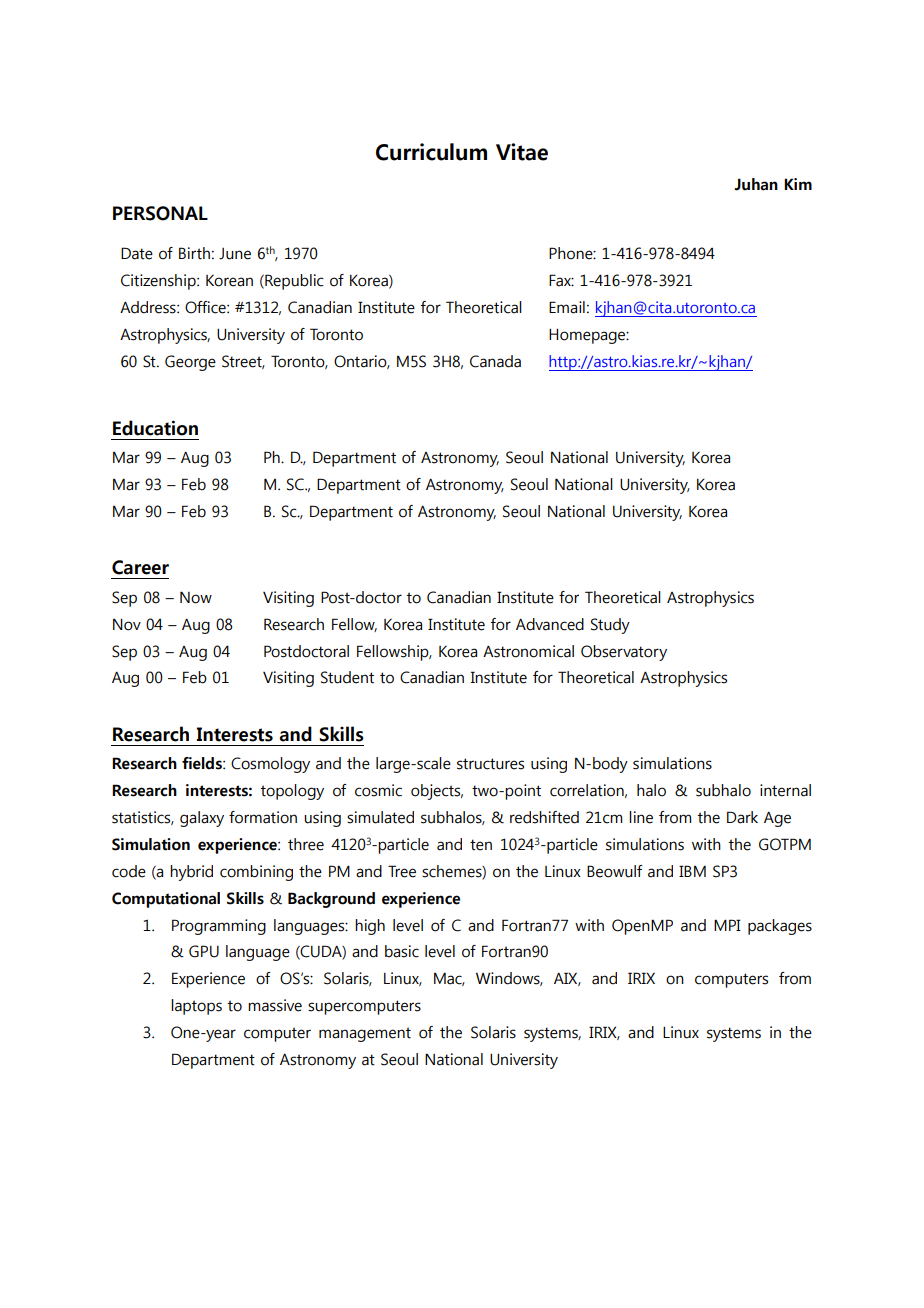 The image size is (924, 1308). I want to click on George, so click(190, 363).
